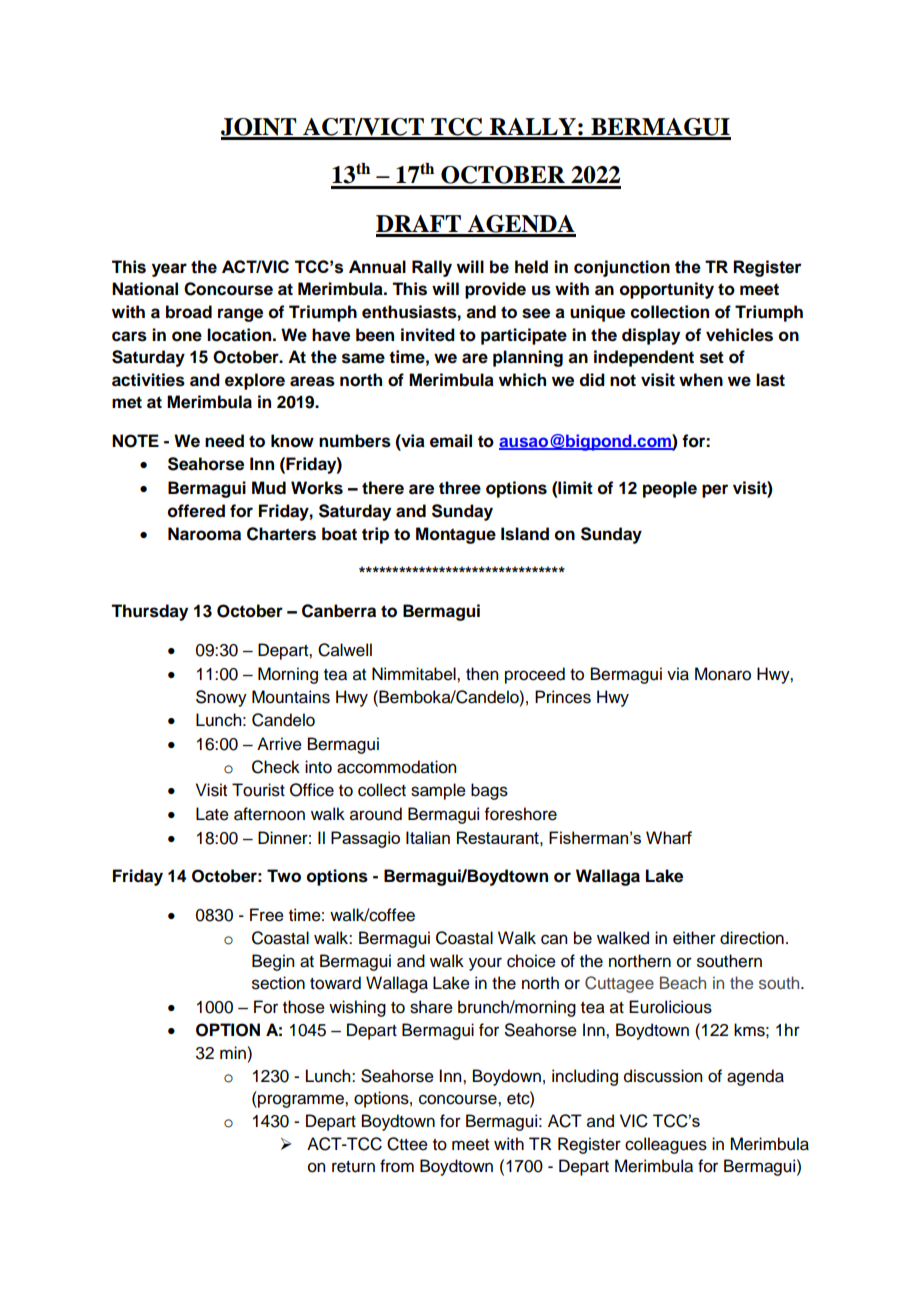  I want to click on programme, so click(301, 1101).
